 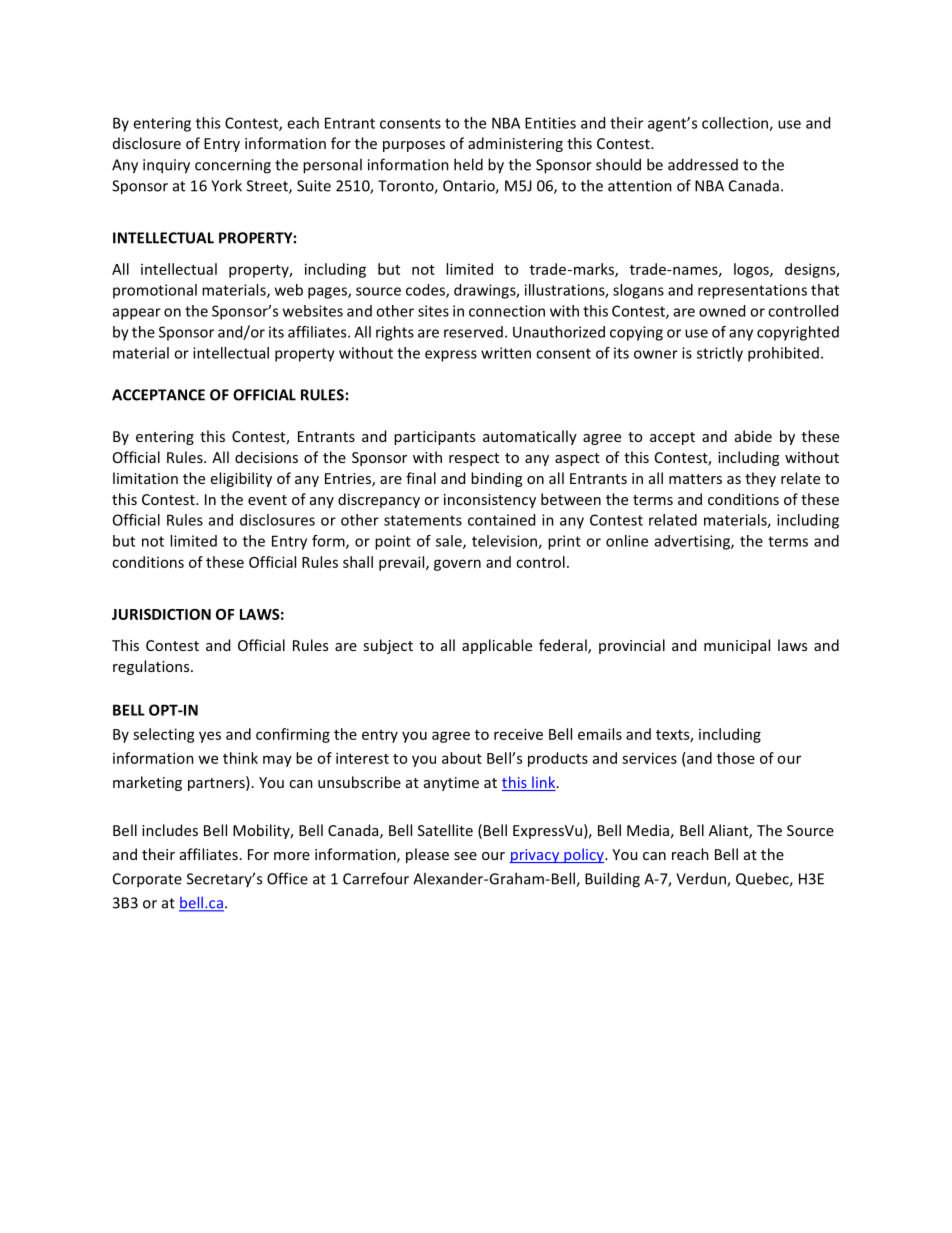 What do you see at coordinates (152, 667) in the document?
I see `regulations` at bounding box center [152, 667].
